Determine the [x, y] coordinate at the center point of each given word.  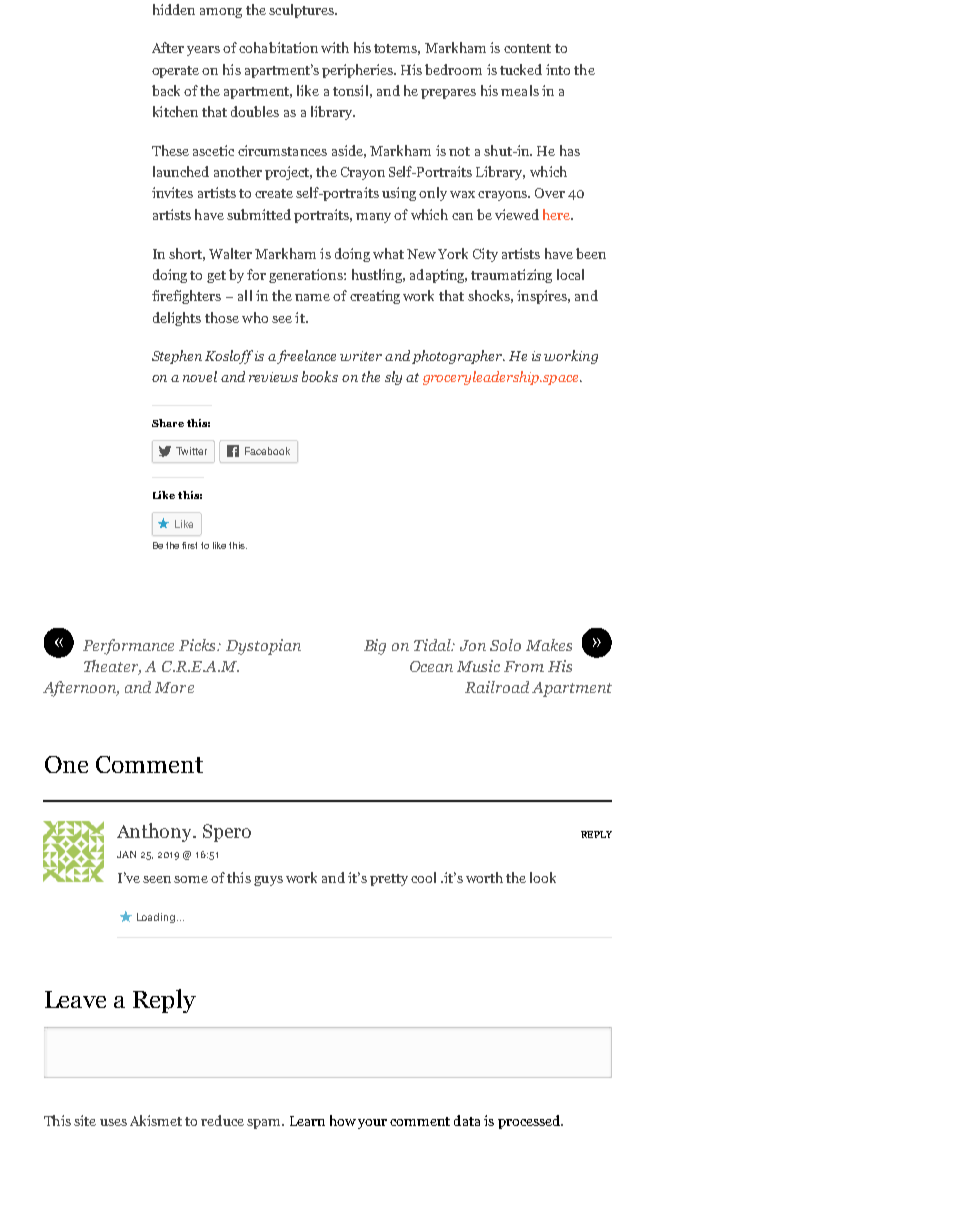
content [527, 48]
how [343, 1120]
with [335, 47]
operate [175, 72]
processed [530, 1122]
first [189, 545]
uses [113, 1122]
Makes [549, 645]
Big [375, 647]
